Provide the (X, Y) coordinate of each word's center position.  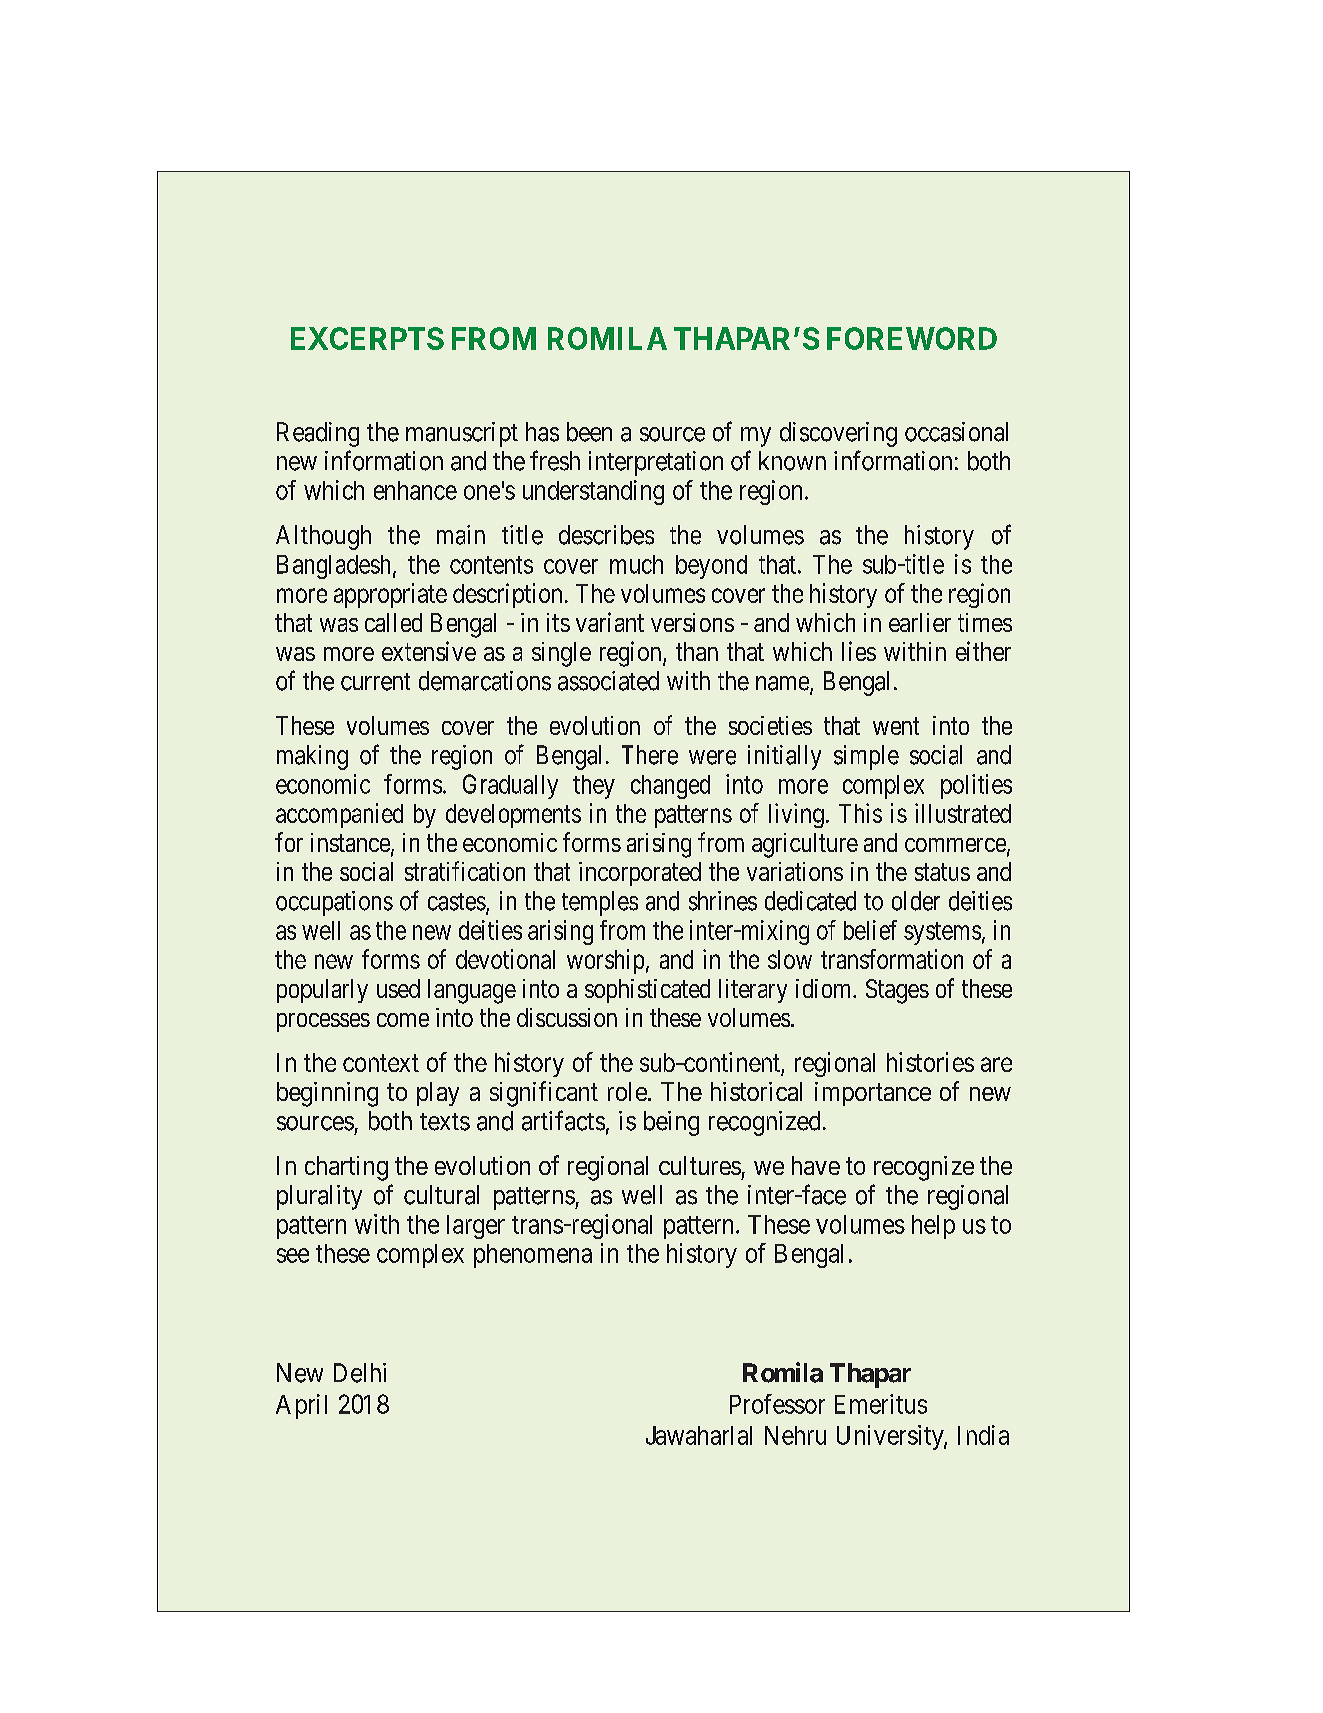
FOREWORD (912, 338)
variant (610, 622)
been (589, 432)
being (671, 1123)
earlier (920, 622)
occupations (334, 903)
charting (346, 1168)
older (916, 901)
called (393, 622)
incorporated (640, 874)
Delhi (360, 1373)
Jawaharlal (699, 1435)
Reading (318, 434)
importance (873, 1094)
